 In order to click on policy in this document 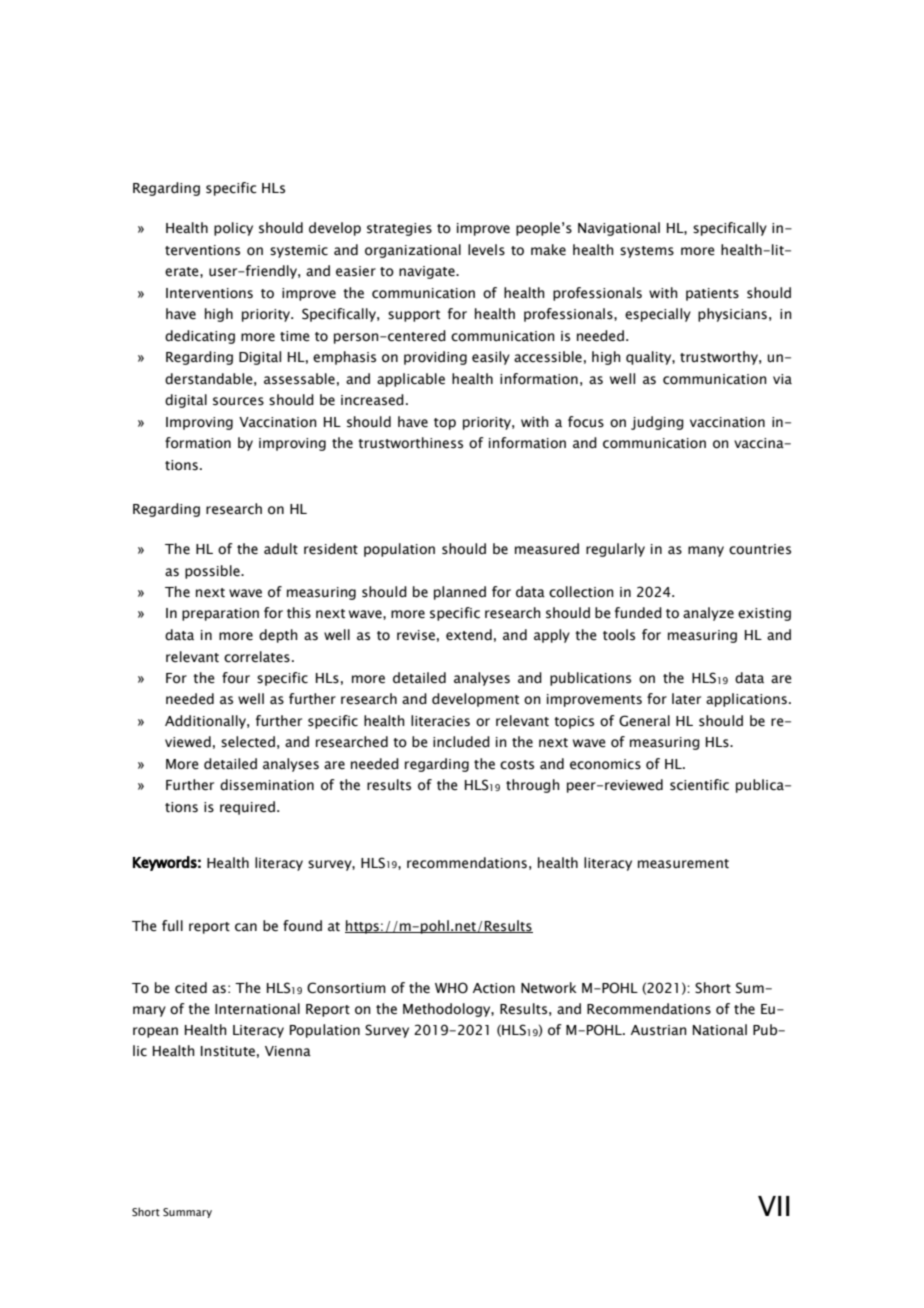, I will do `click(233, 229)`.
